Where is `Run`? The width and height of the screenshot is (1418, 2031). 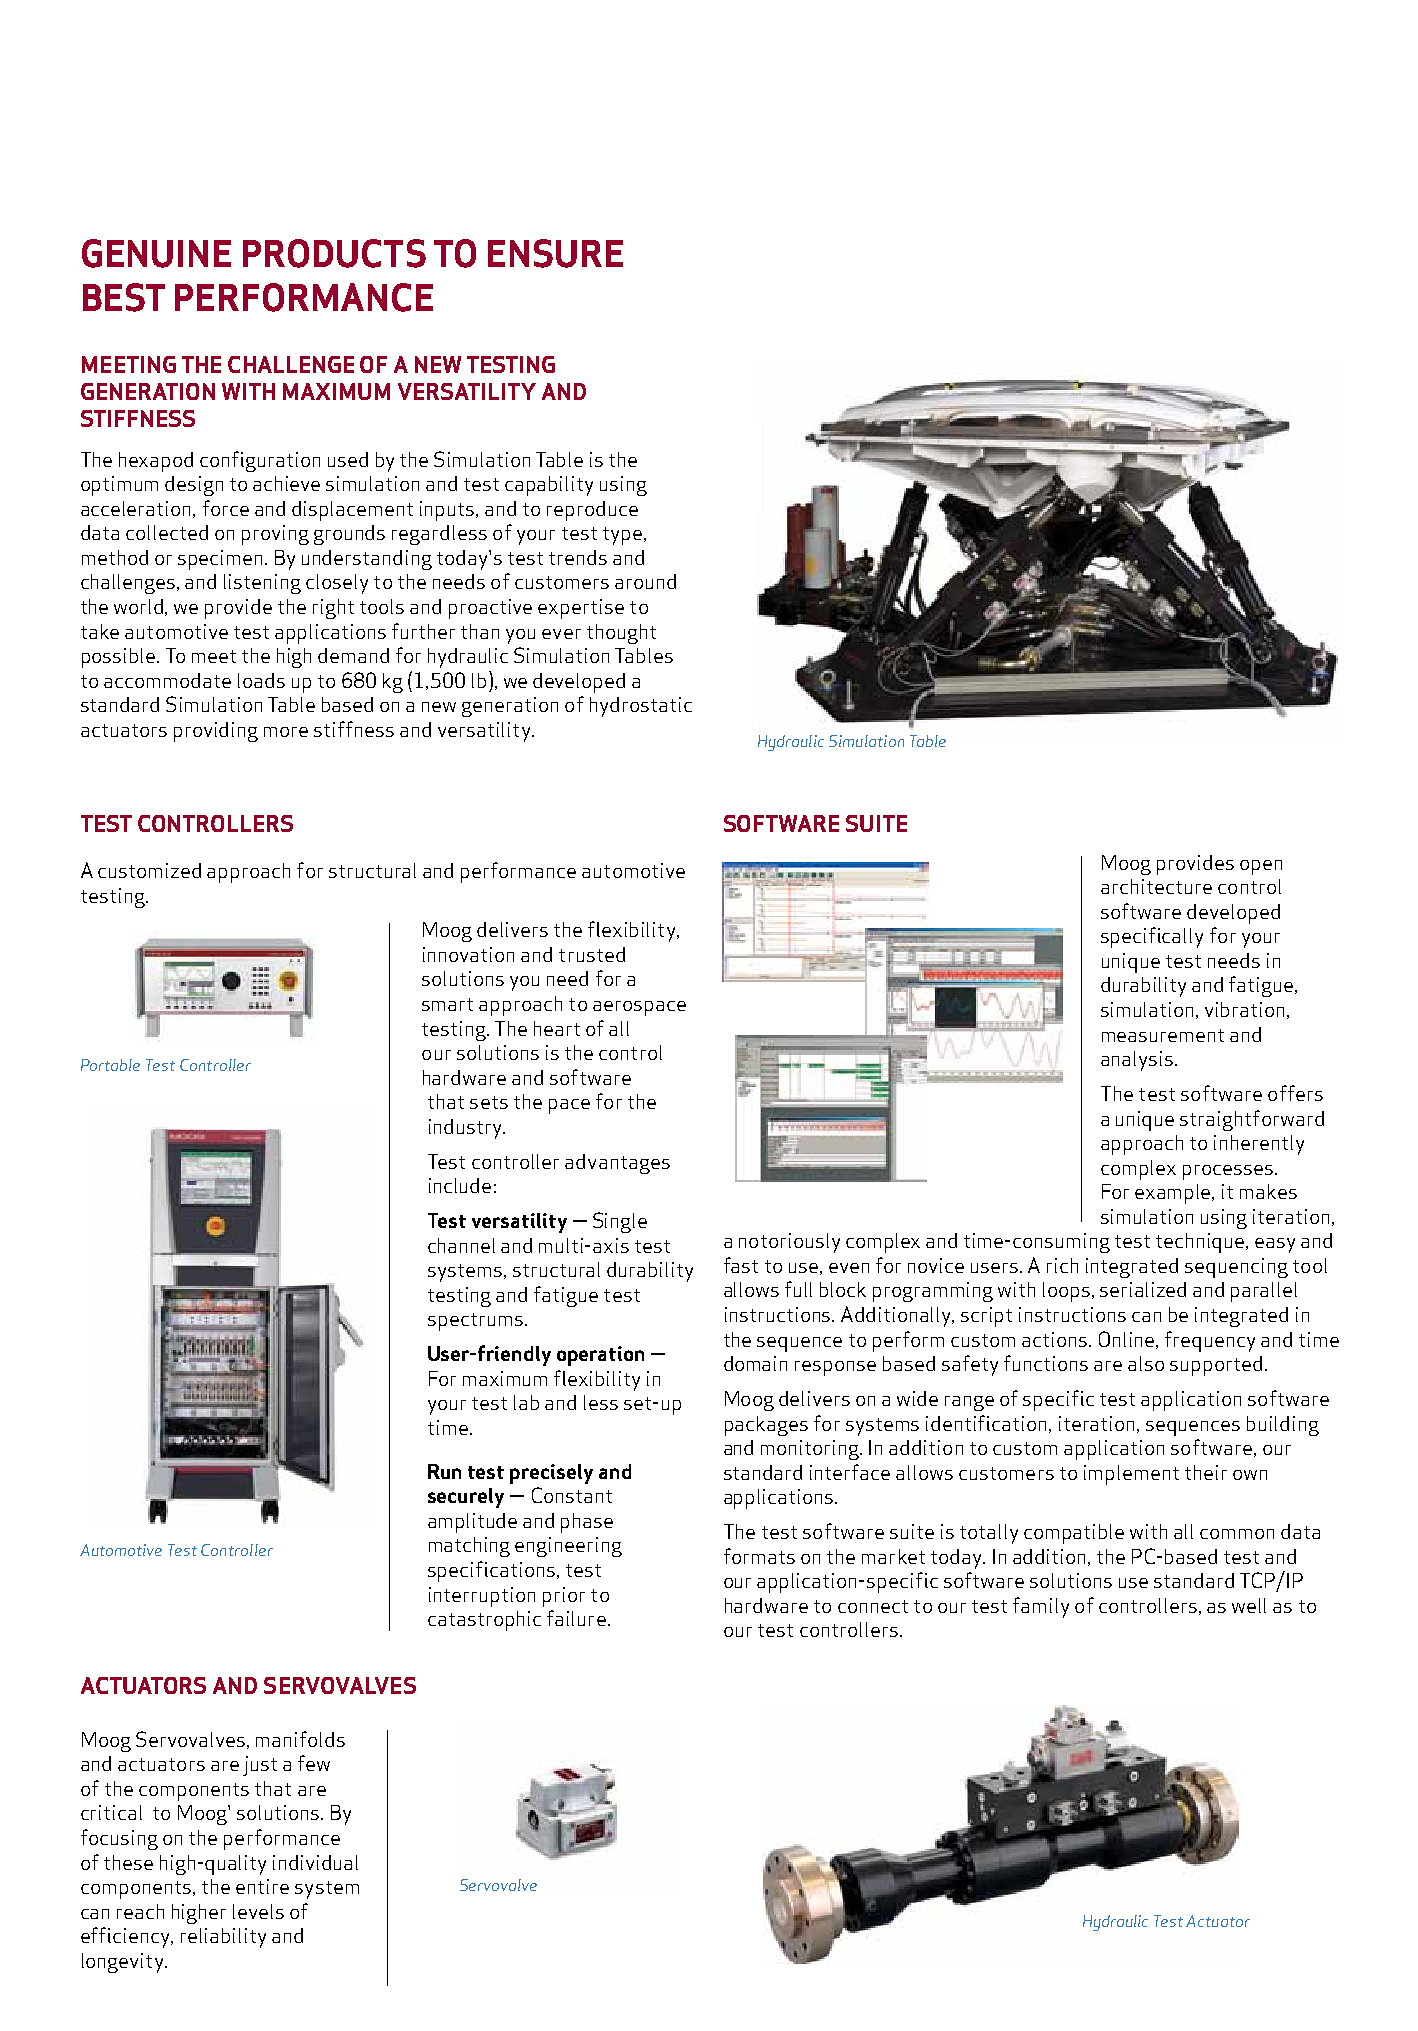
Run is located at coordinates (444, 1471).
